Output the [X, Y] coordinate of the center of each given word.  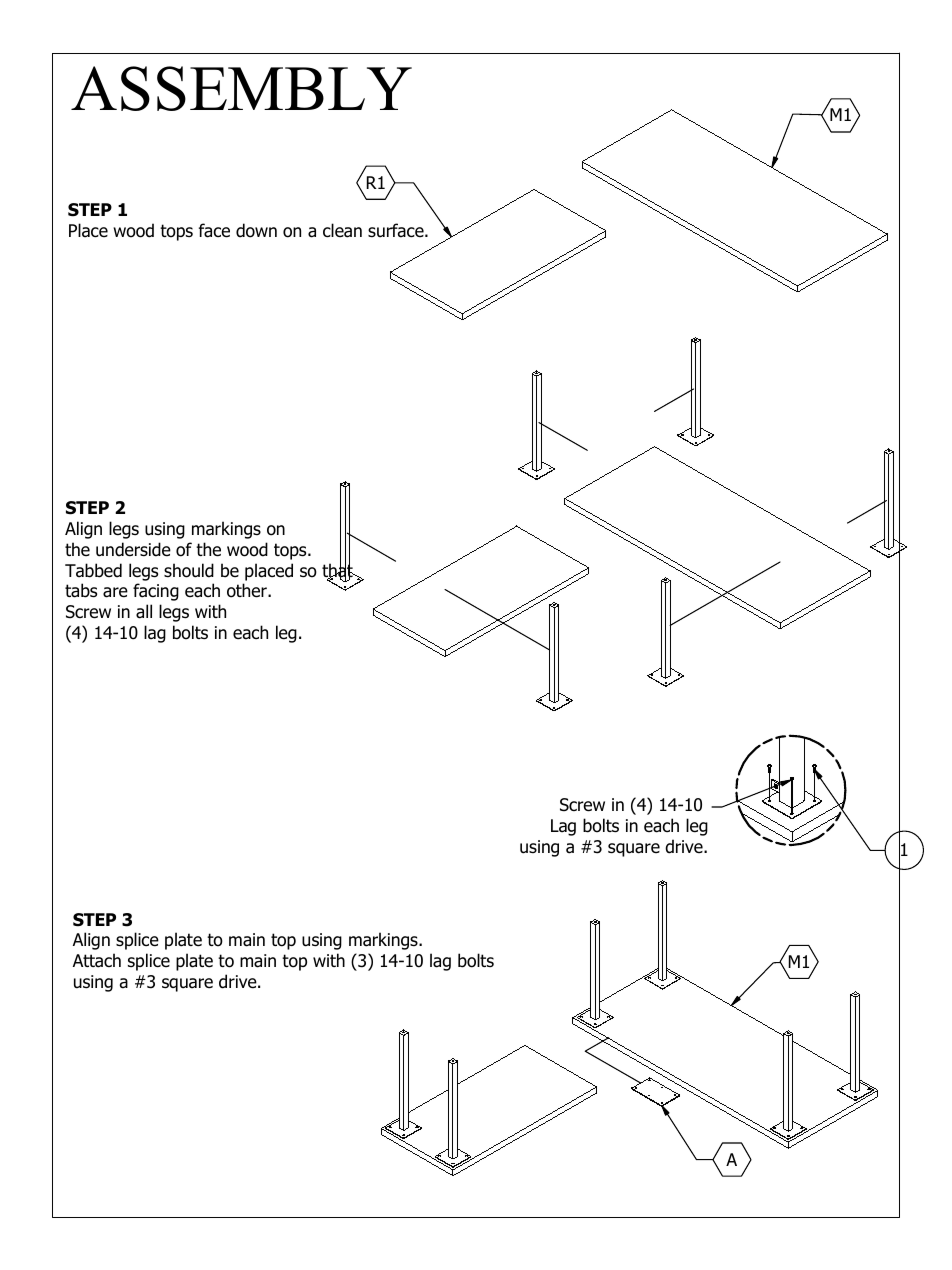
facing [156, 592]
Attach [97, 960]
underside [133, 549]
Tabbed [93, 570]
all [144, 611]
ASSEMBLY [241, 88]
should [189, 570]
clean [342, 230]
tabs [81, 590]
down [256, 230]
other [248, 590]
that [338, 570]
